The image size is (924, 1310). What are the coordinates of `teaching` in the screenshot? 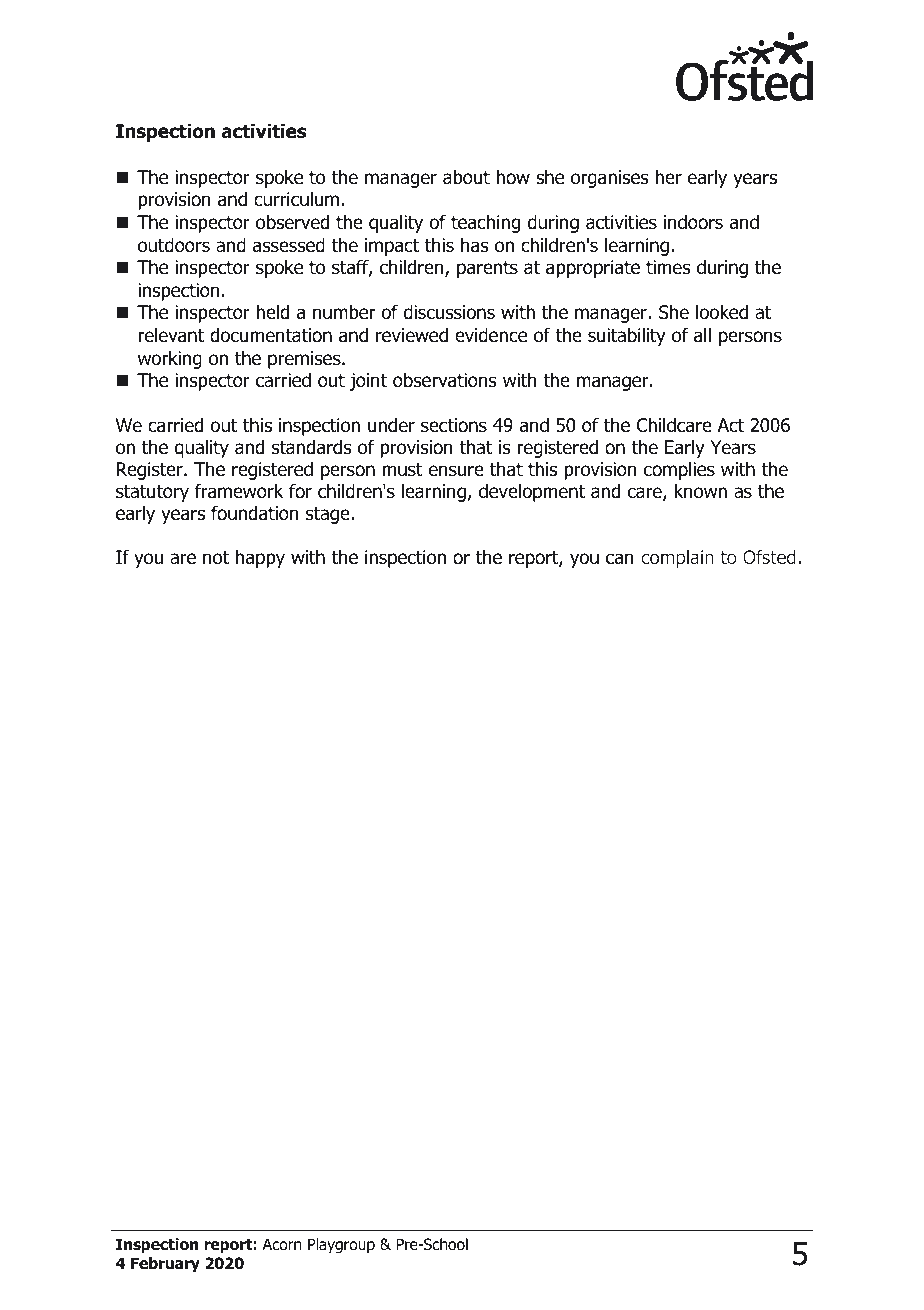 It's located at (485, 223).
